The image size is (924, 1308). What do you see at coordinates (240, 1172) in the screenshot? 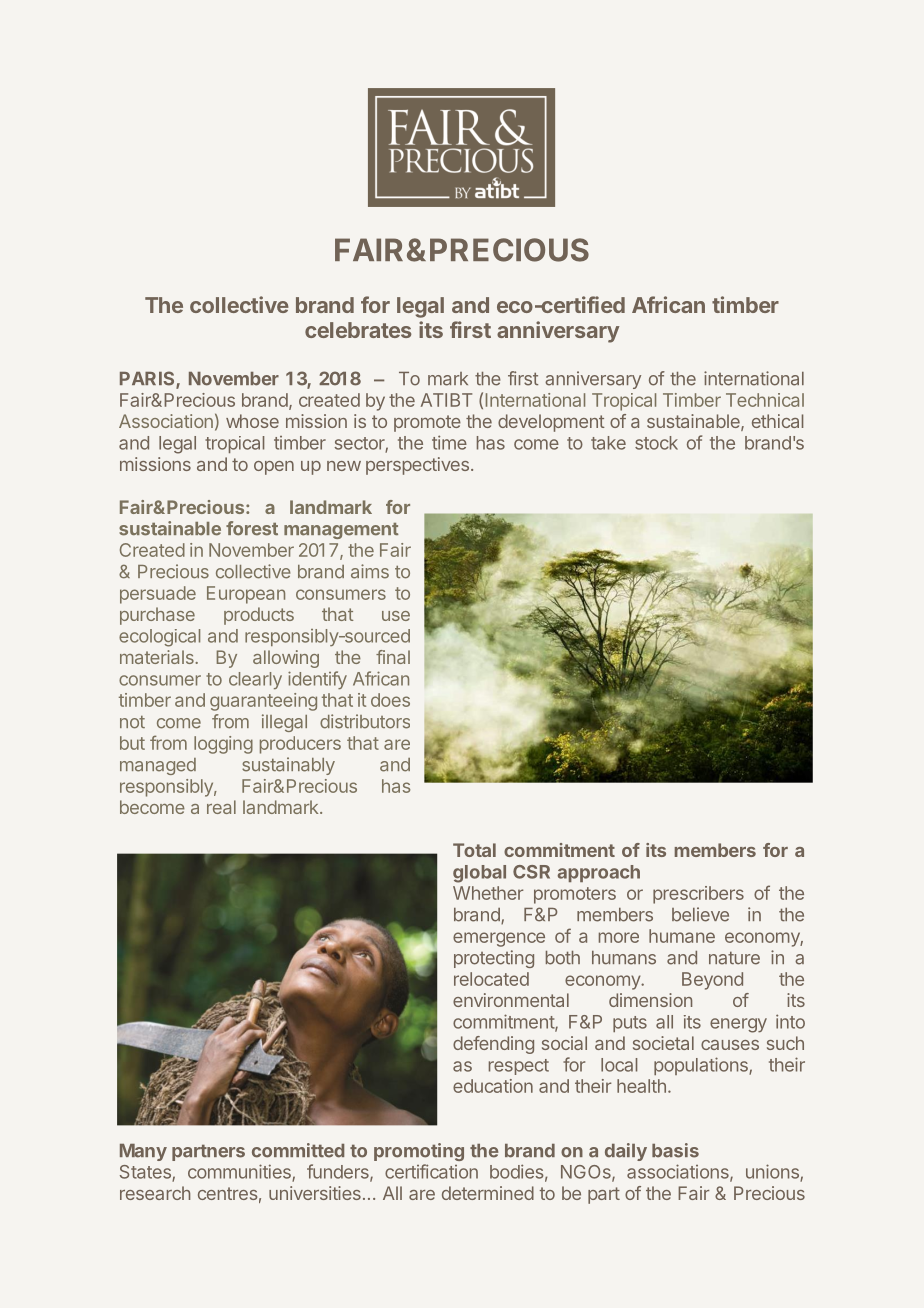
I see `communities` at bounding box center [240, 1172].
